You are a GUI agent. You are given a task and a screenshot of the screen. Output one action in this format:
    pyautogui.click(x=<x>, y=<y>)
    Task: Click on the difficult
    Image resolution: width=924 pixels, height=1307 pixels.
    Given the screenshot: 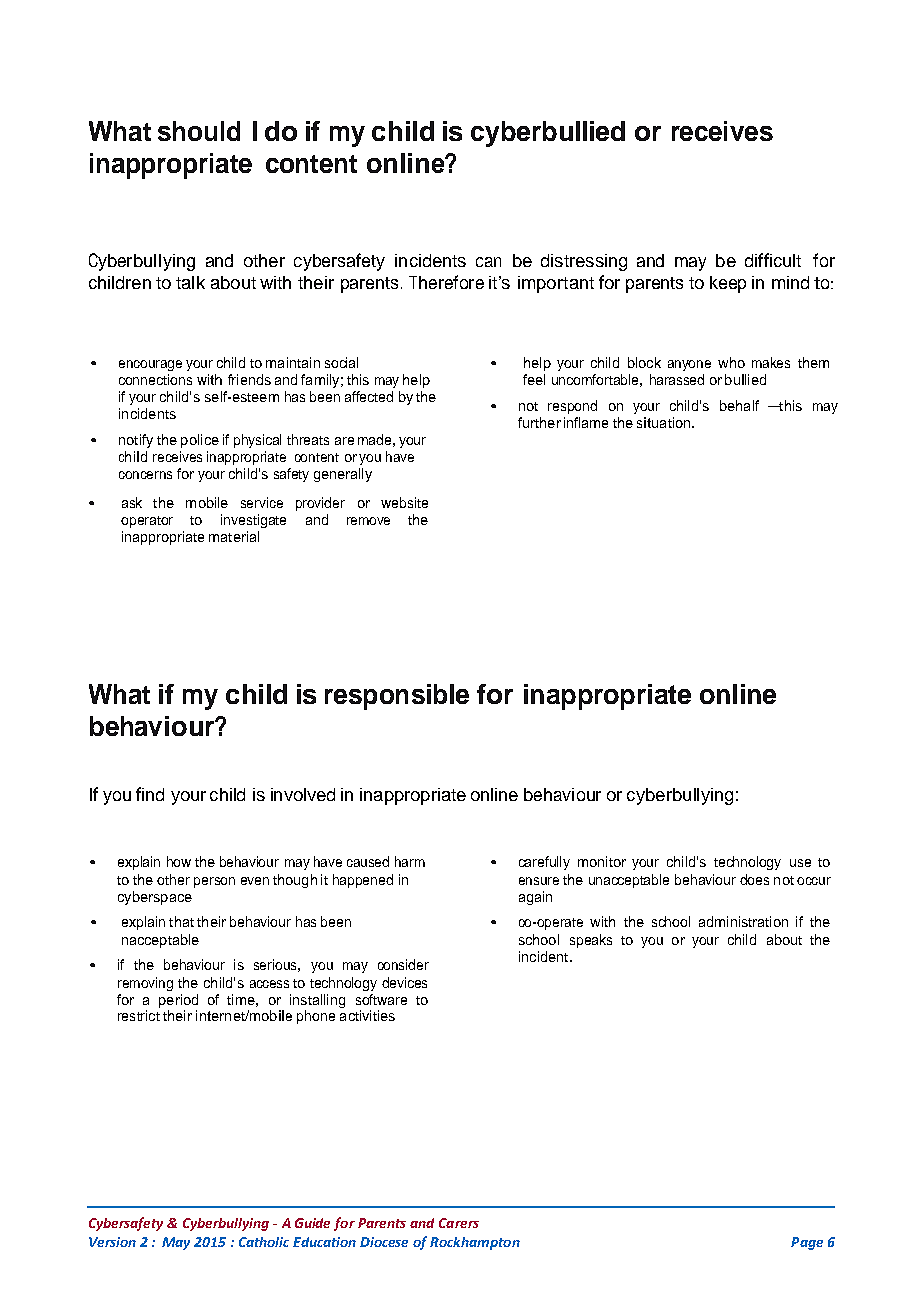 What is the action you would take?
    pyautogui.click(x=773, y=260)
